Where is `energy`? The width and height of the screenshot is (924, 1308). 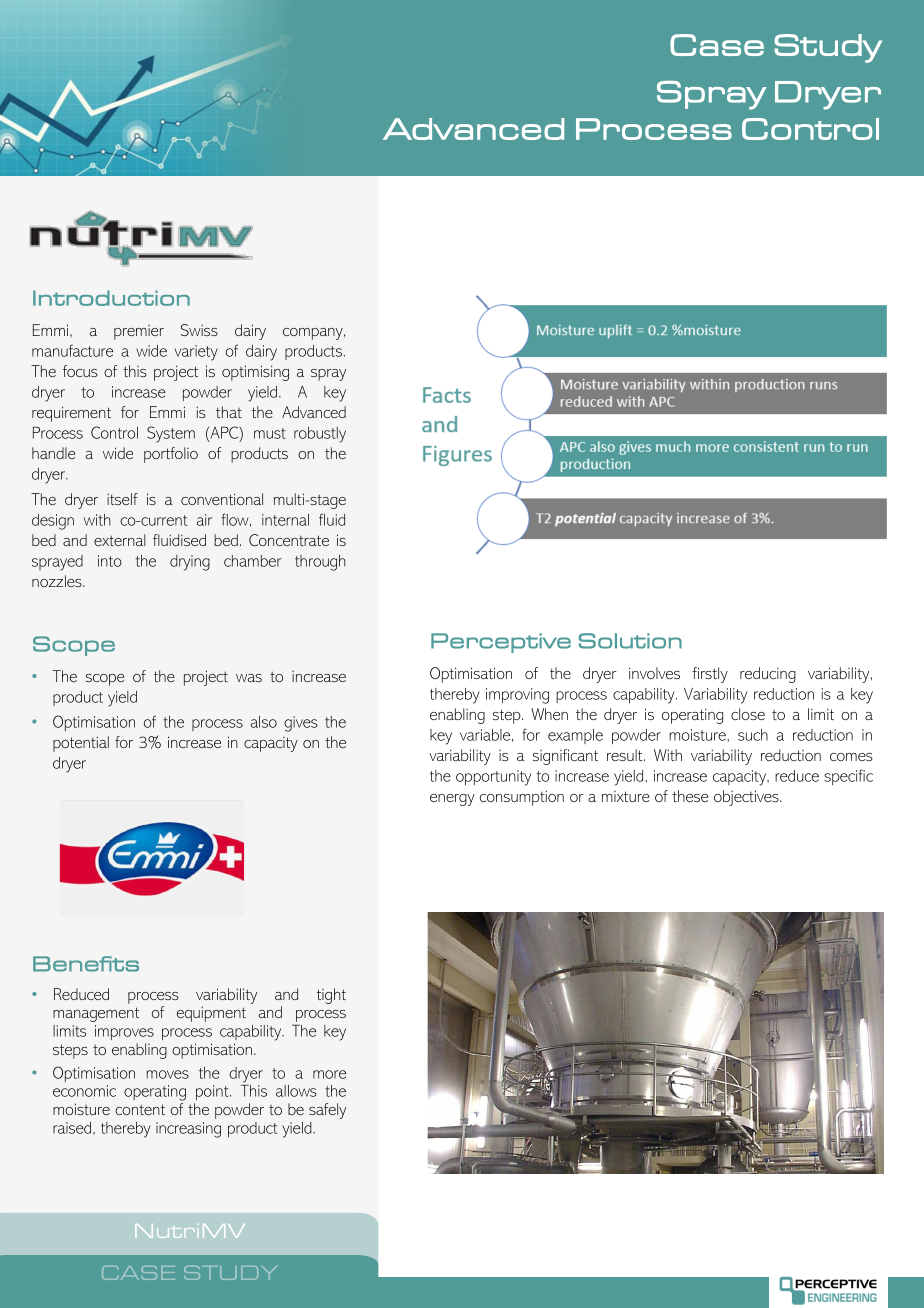
energy is located at coordinates (452, 800).
